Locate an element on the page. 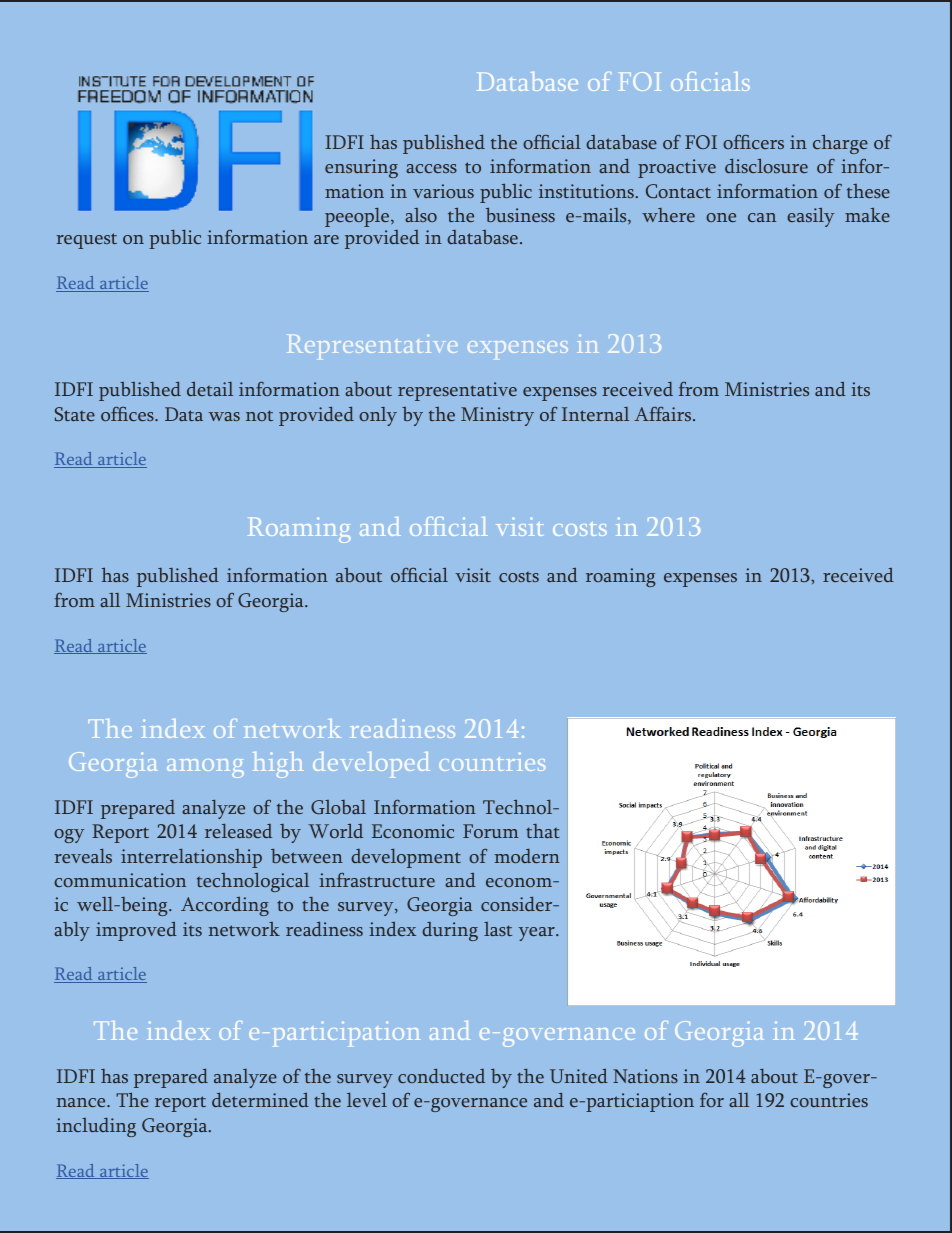 Image resolution: width=952 pixels, height=1233 pixels. offices is located at coordinates (128, 414).
